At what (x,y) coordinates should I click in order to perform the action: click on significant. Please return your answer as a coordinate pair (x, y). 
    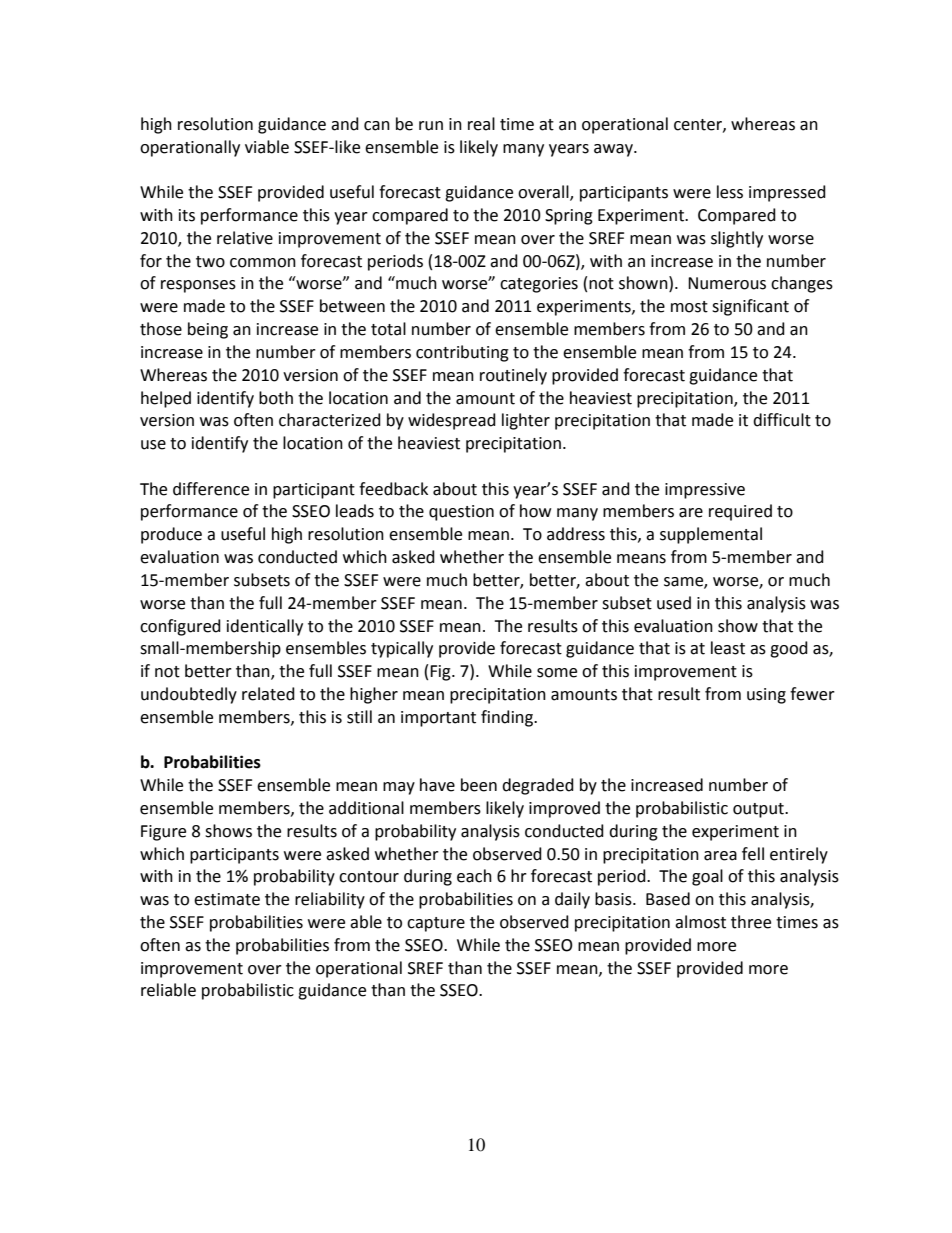
    Looking at the image, I should click on (750, 307).
